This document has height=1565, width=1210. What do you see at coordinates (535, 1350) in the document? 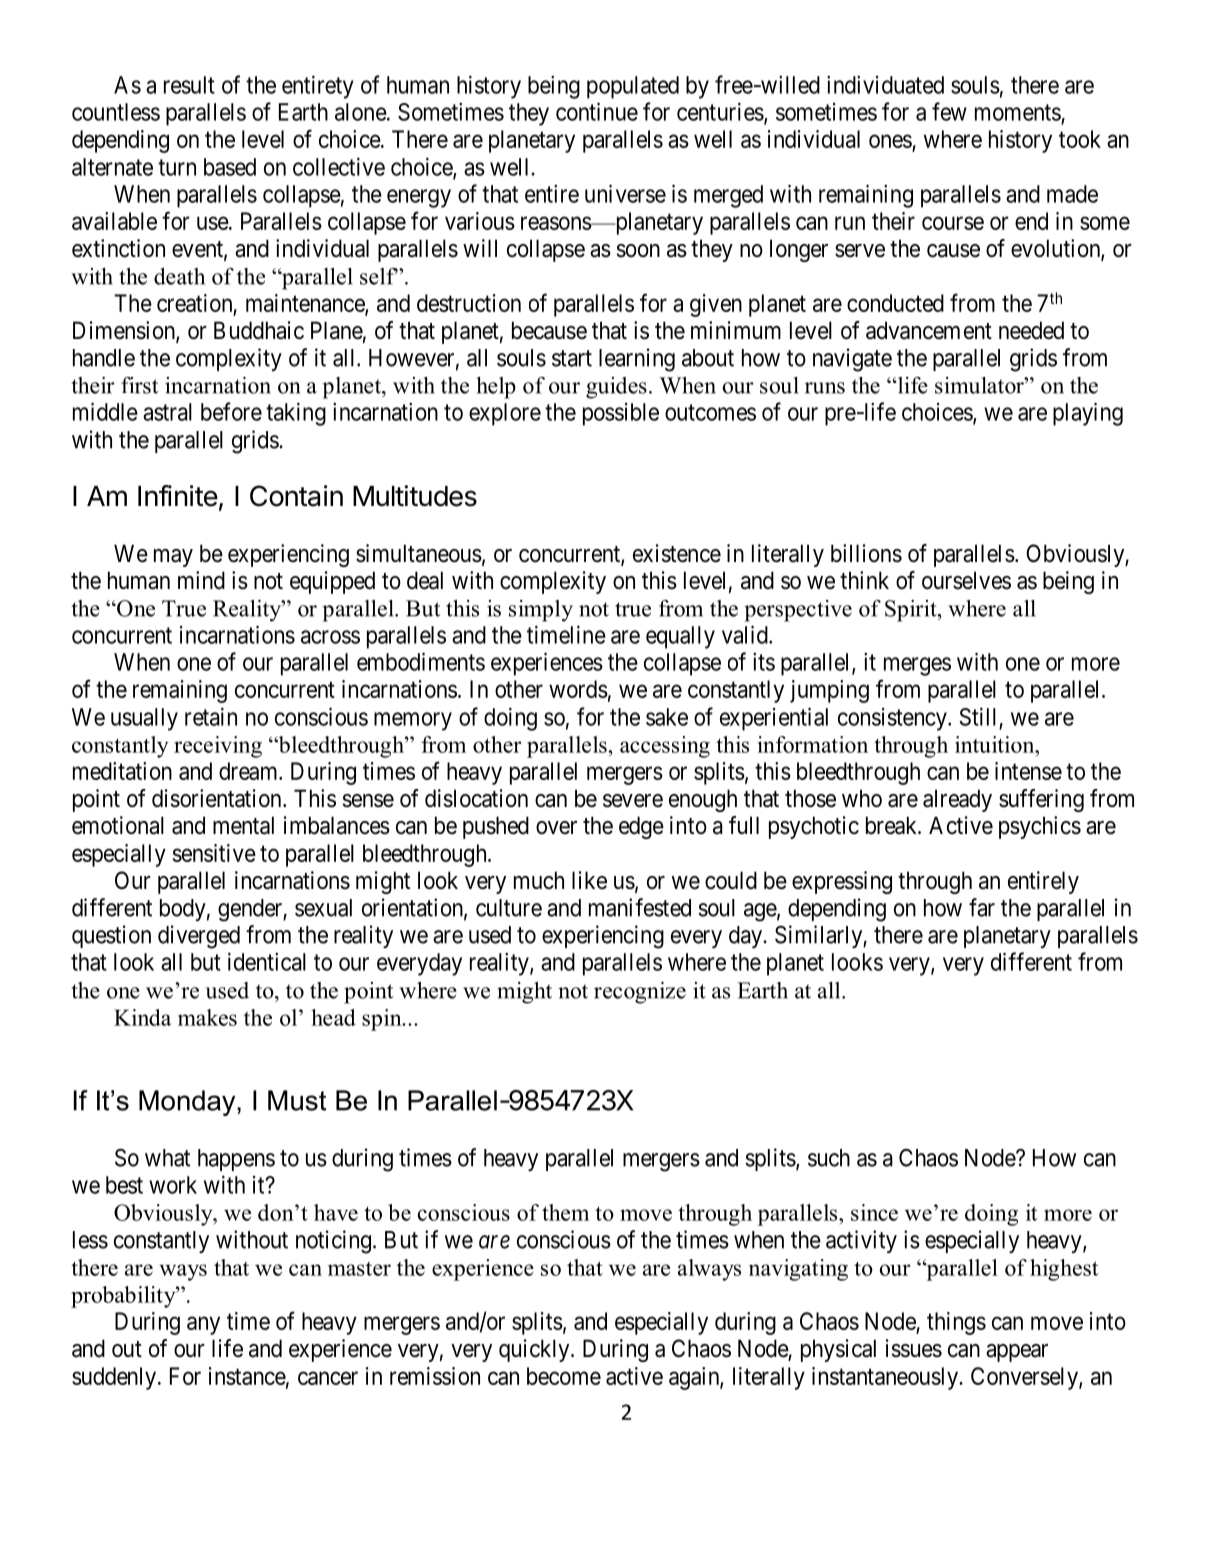
I see `quickly` at bounding box center [535, 1350].
